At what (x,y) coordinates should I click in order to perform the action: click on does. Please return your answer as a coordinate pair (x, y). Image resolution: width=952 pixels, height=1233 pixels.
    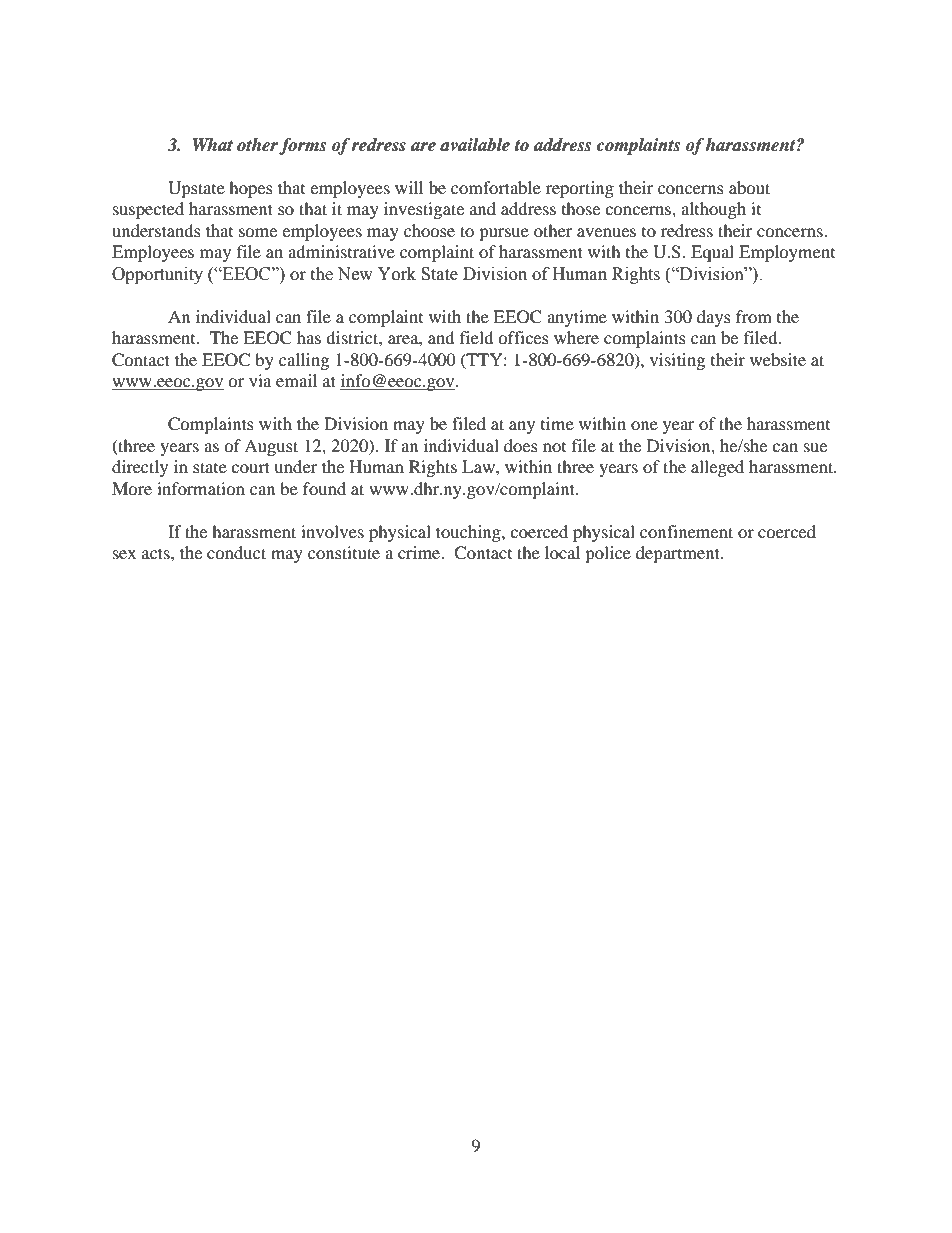
    Looking at the image, I should click on (521, 445).
